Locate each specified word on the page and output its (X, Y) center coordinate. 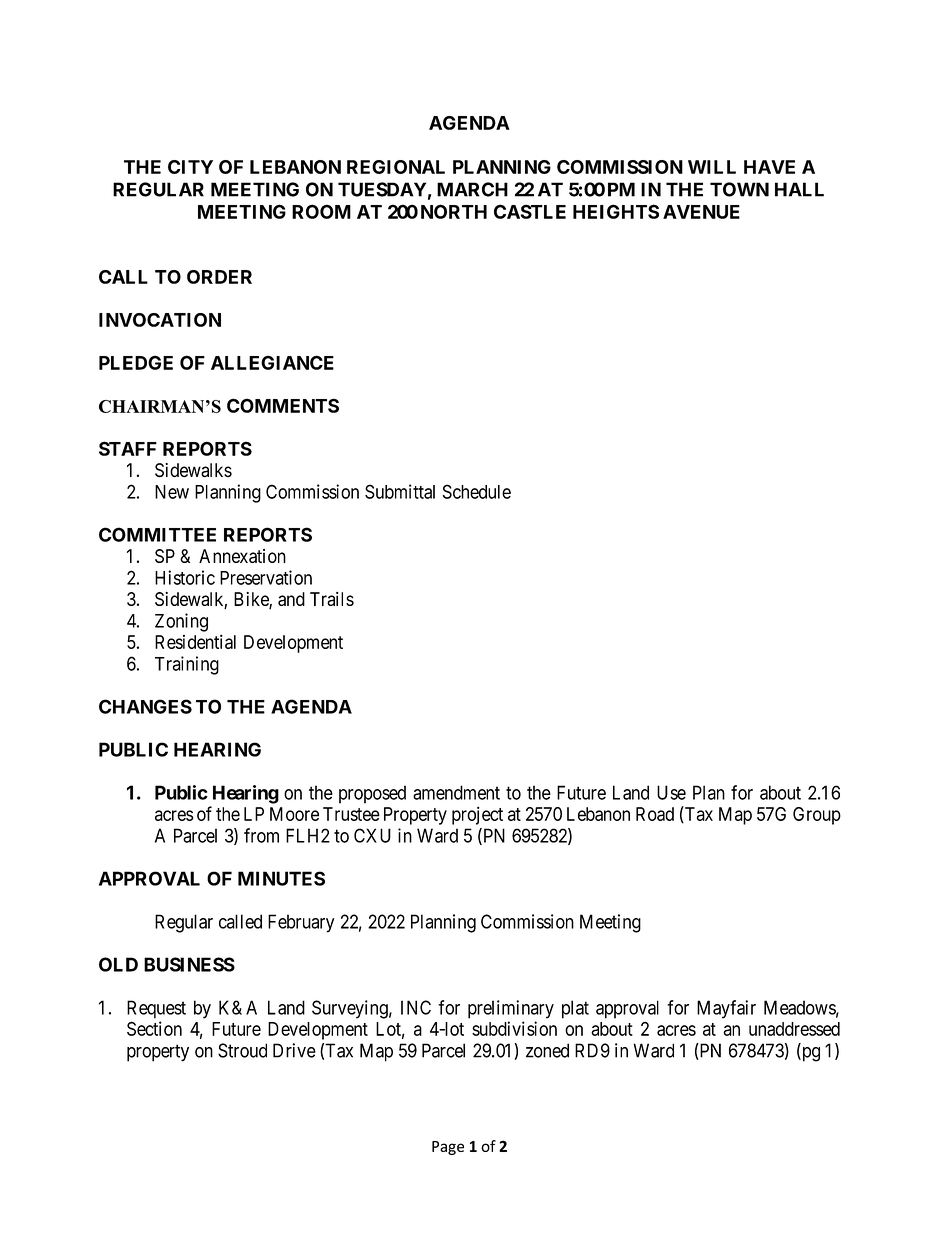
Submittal (400, 491)
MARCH (472, 189)
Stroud (242, 1050)
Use (671, 792)
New (172, 492)
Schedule (477, 491)
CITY (190, 167)
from (261, 835)
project (477, 815)
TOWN (739, 189)
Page (448, 1148)
